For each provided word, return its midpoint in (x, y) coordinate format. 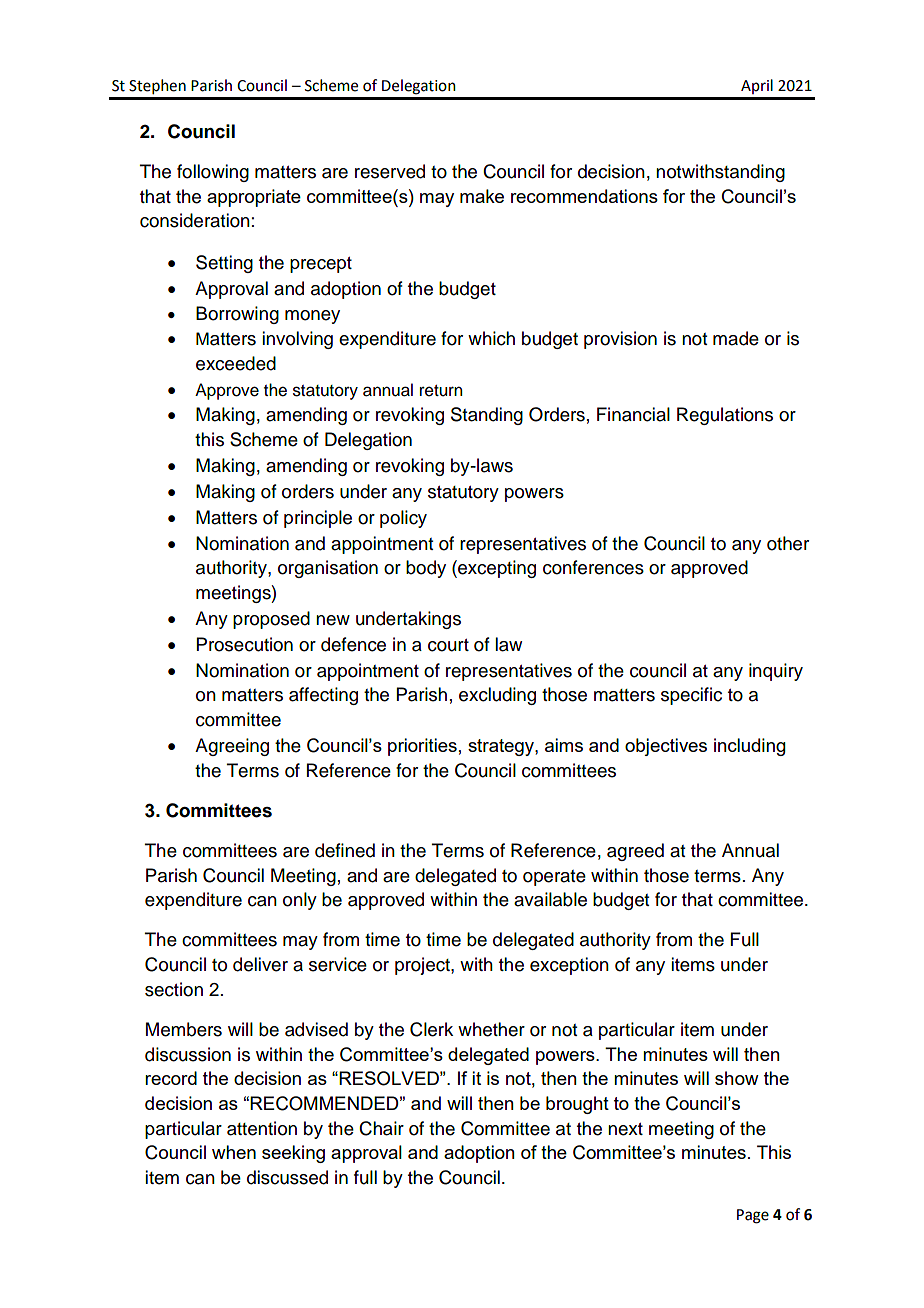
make (482, 196)
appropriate (254, 198)
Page (753, 1216)
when (234, 1152)
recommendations (584, 196)
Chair (381, 1128)
